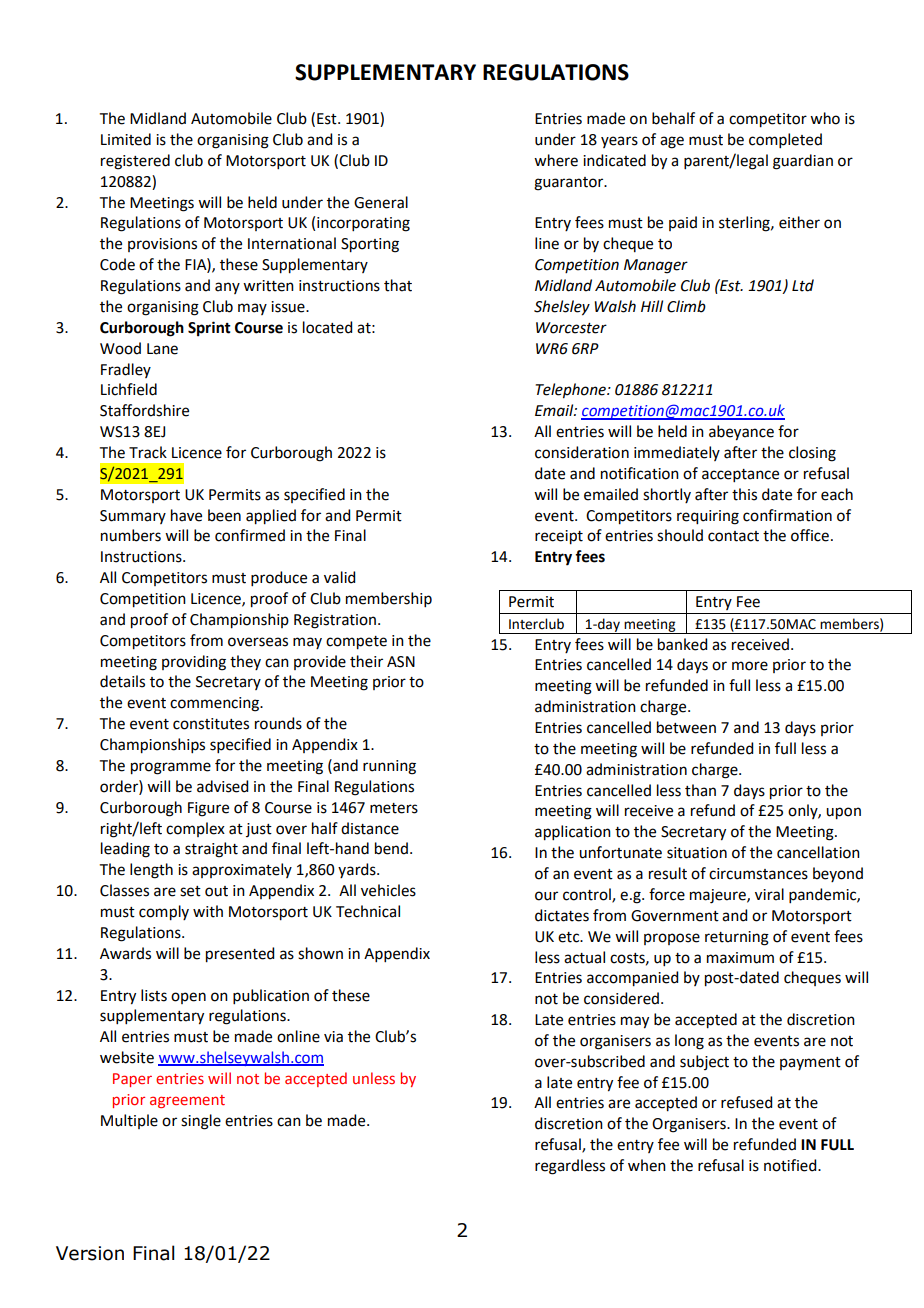 This screenshot has width=924, height=1308. I want to click on Version, so click(90, 1253).
